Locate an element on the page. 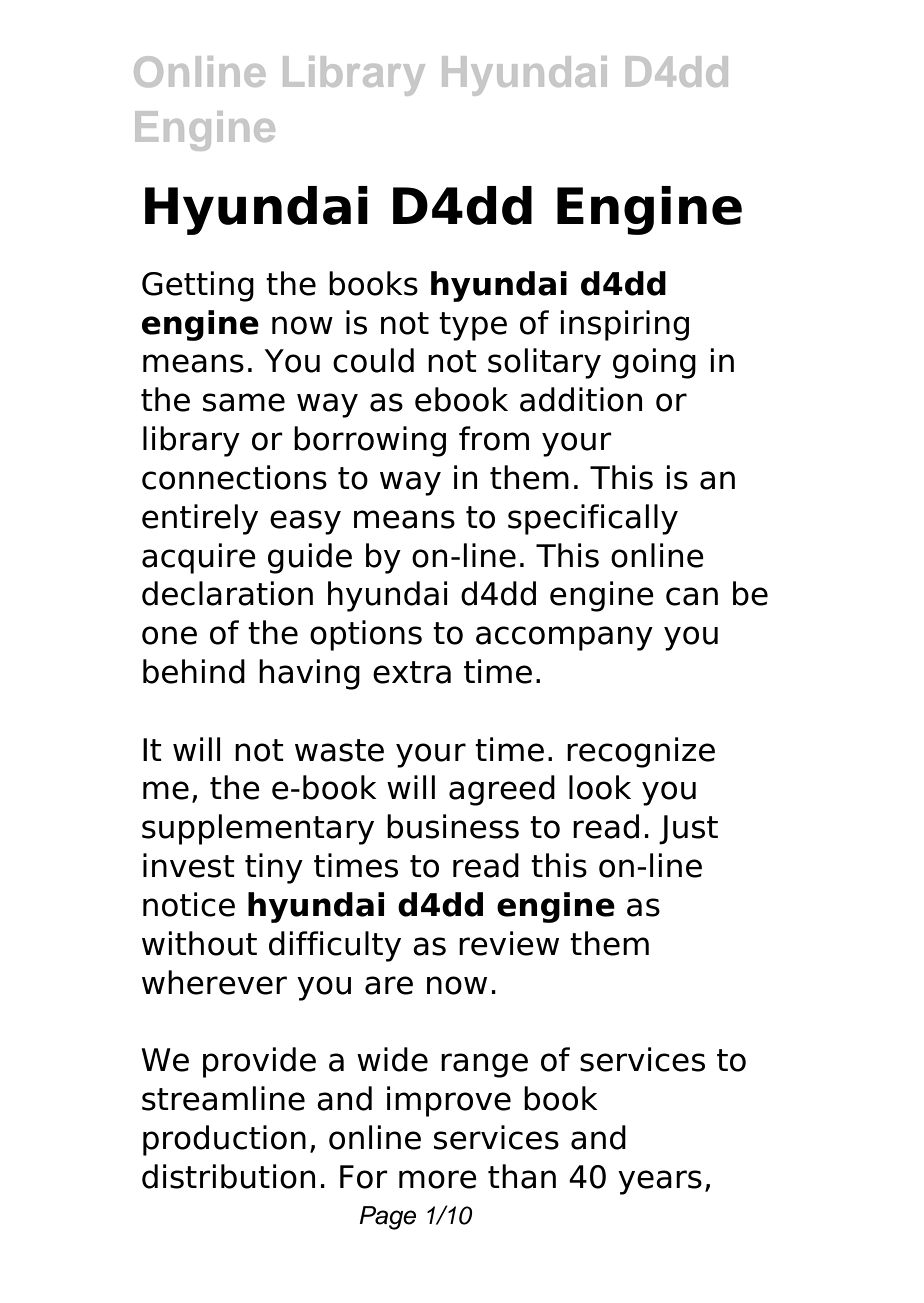  can is located at coordinates (692, 596).
